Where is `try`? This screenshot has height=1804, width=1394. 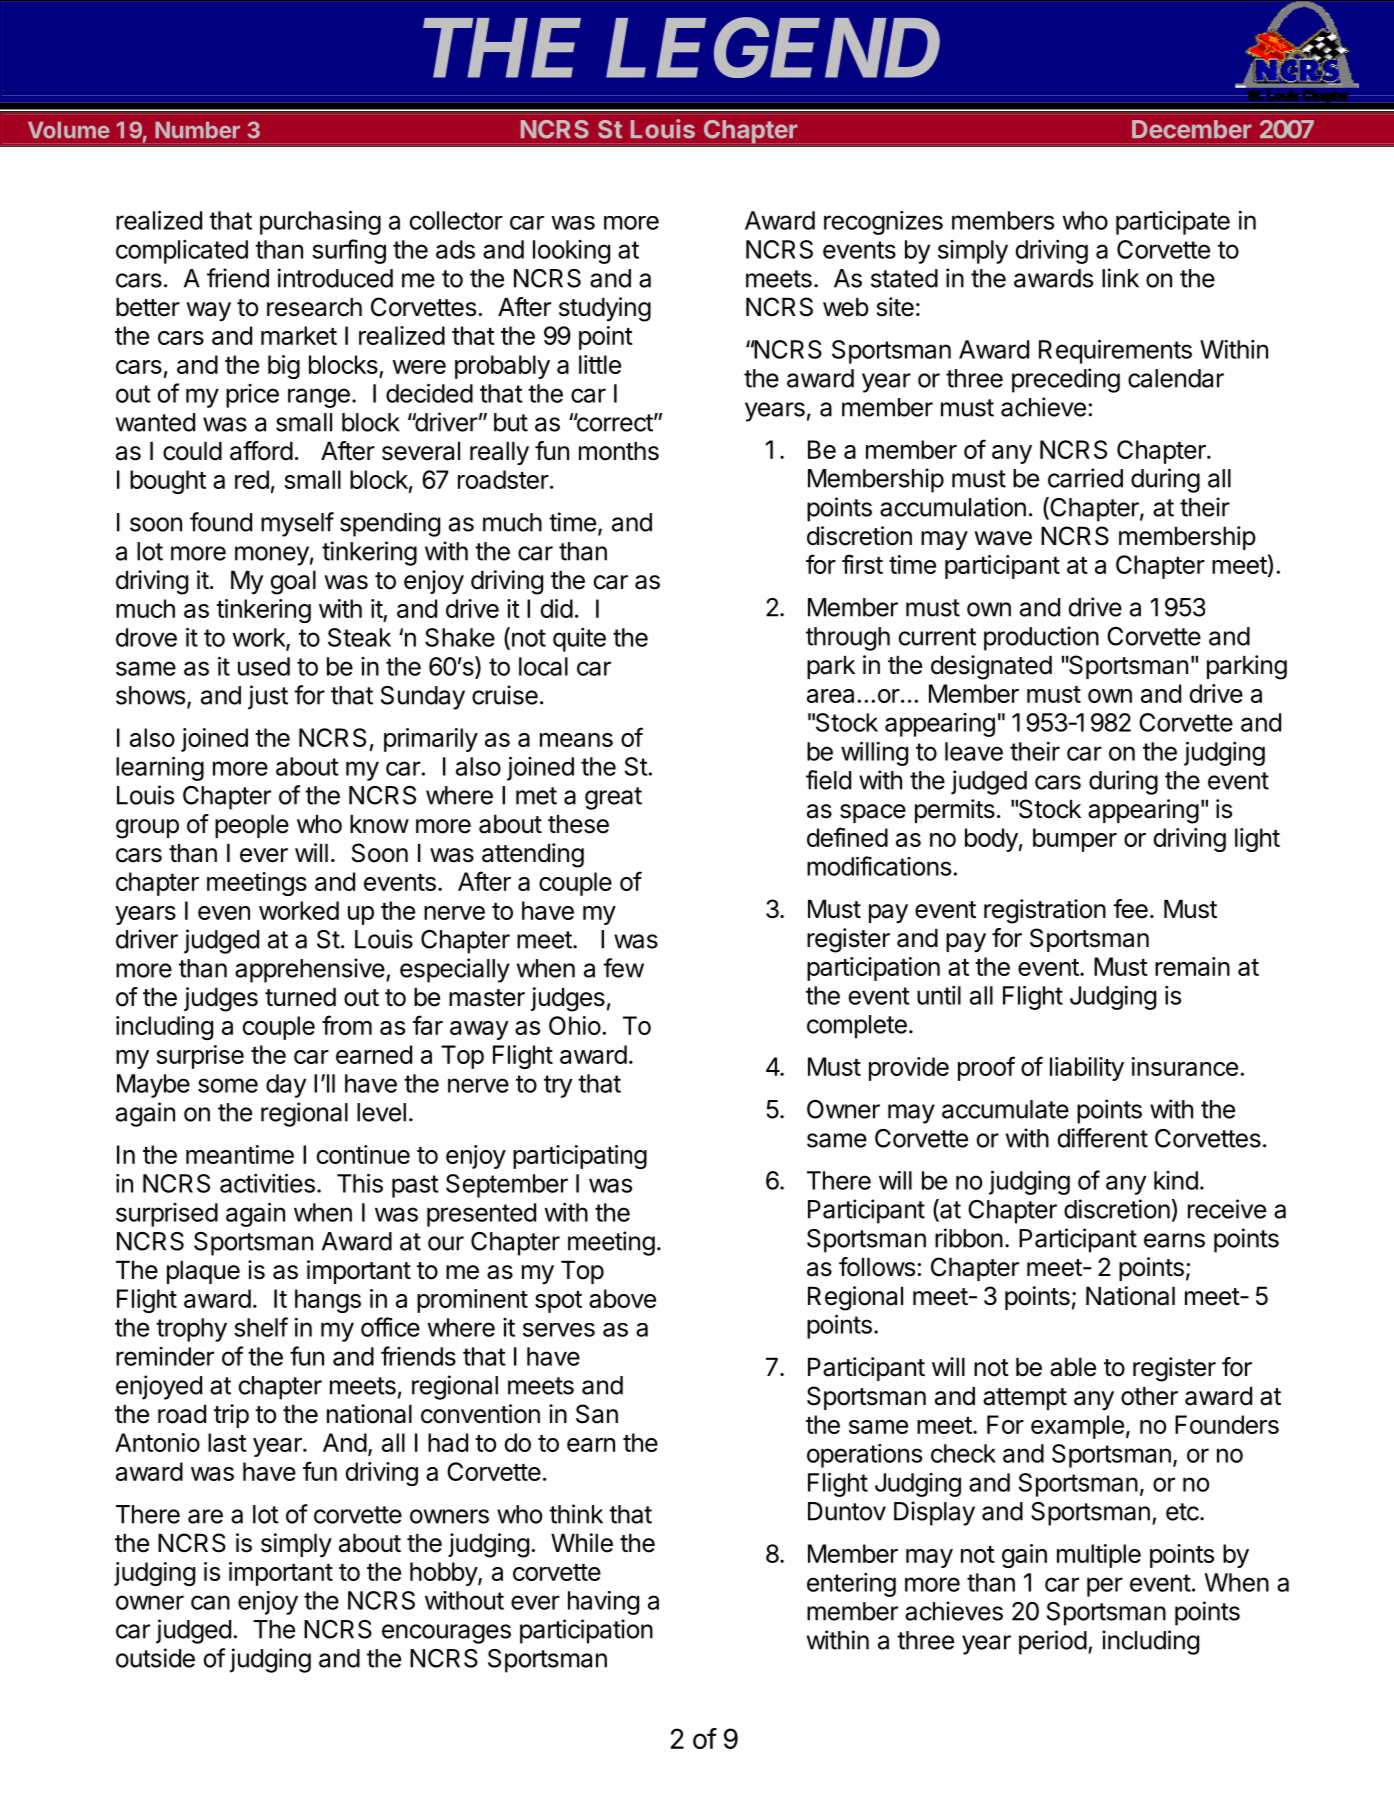 try is located at coordinates (558, 1086).
